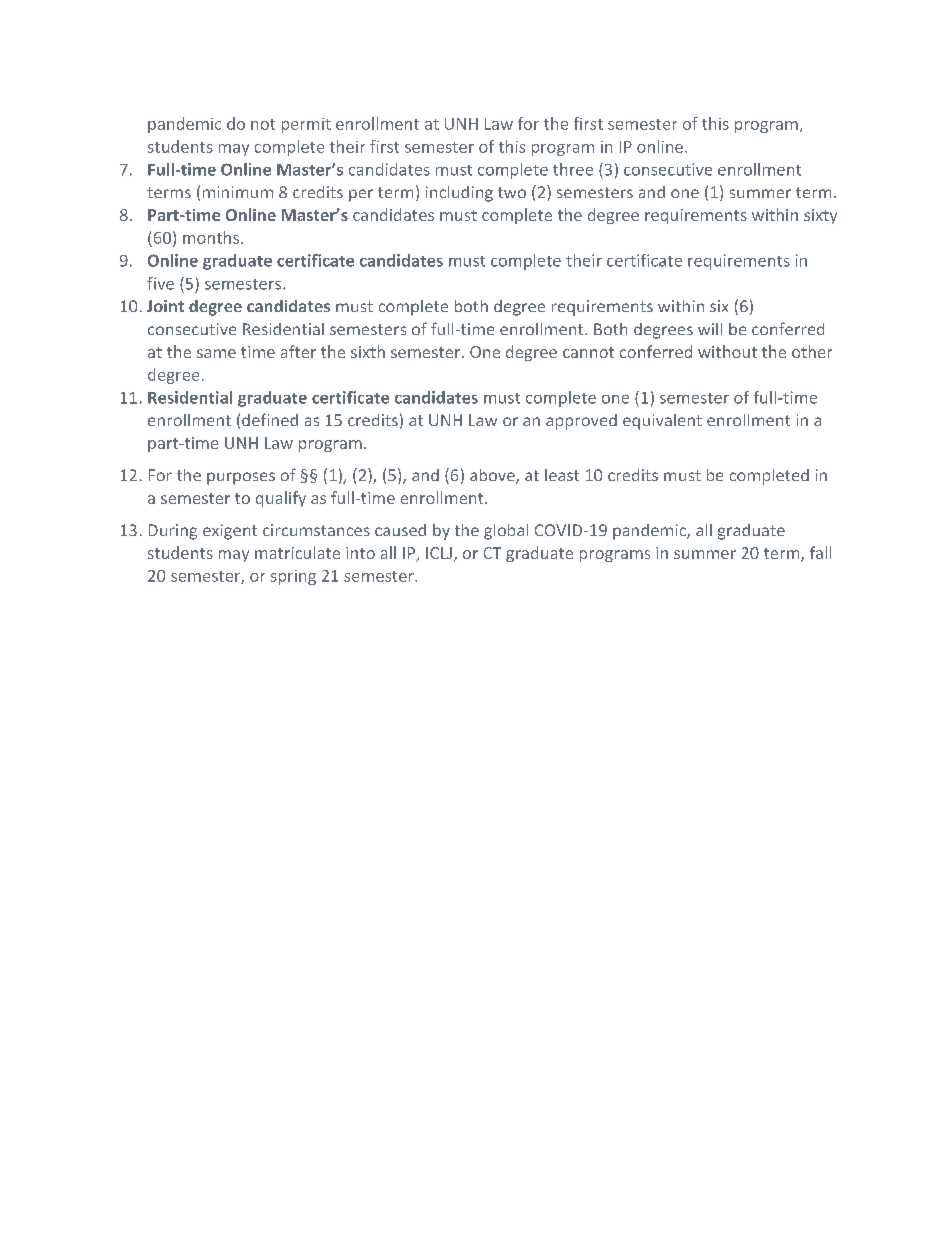 The image size is (952, 1233). Describe the element at coordinates (820, 216) in the page. I see `sixty` at that location.
